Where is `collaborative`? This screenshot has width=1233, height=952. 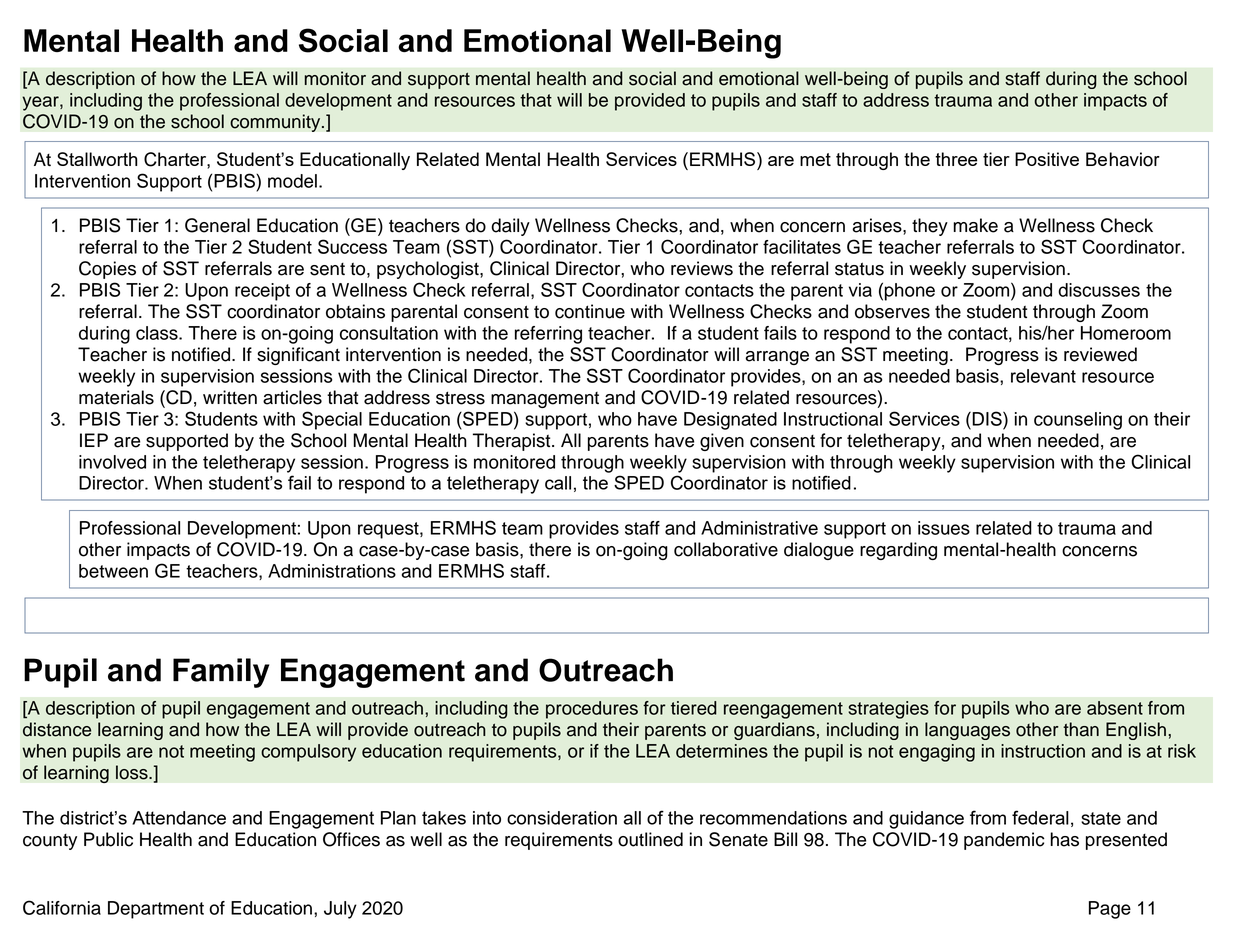
collaborative is located at coordinates (726, 549).
